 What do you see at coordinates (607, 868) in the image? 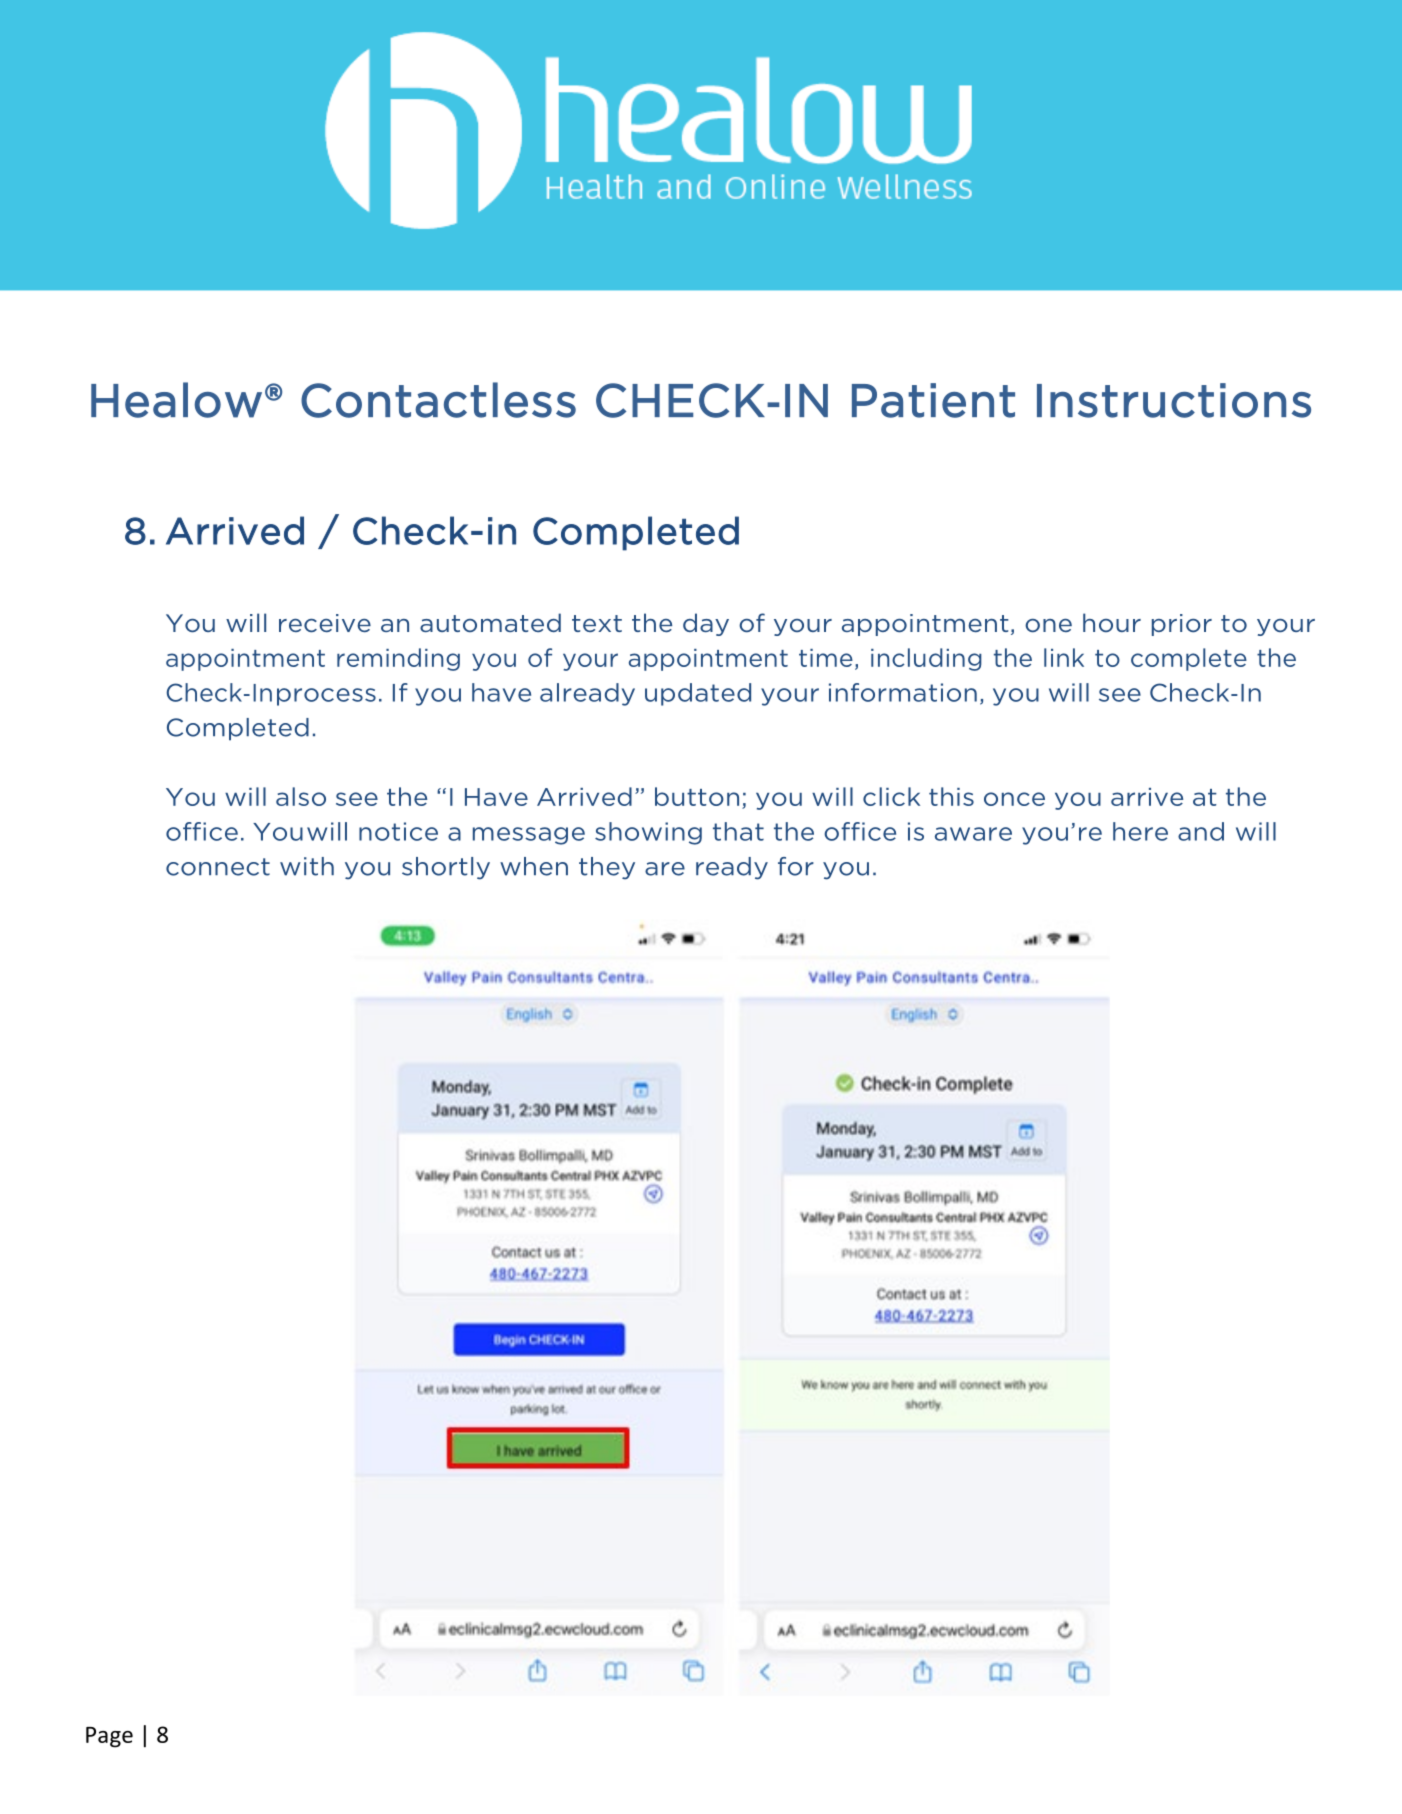
I see `they` at bounding box center [607, 868].
